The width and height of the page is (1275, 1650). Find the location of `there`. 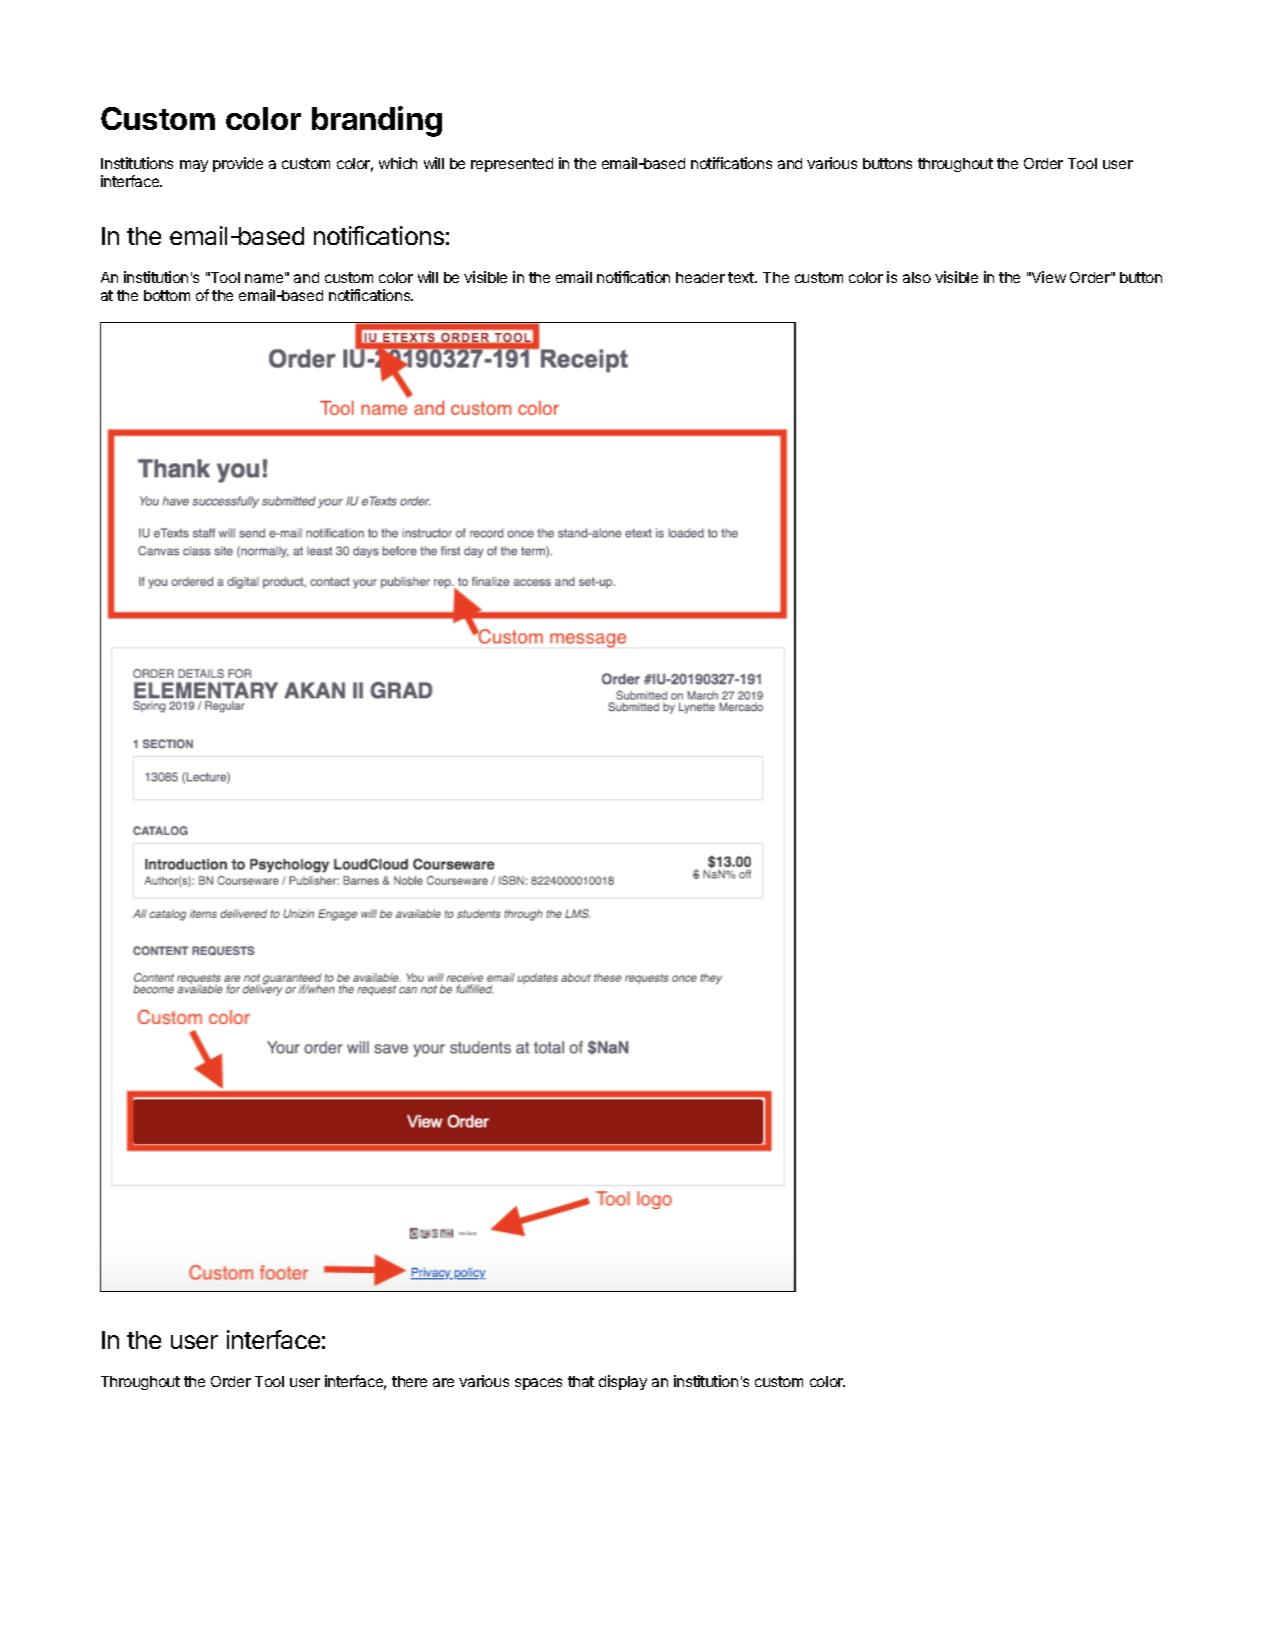

there is located at coordinates (409, 1381).
